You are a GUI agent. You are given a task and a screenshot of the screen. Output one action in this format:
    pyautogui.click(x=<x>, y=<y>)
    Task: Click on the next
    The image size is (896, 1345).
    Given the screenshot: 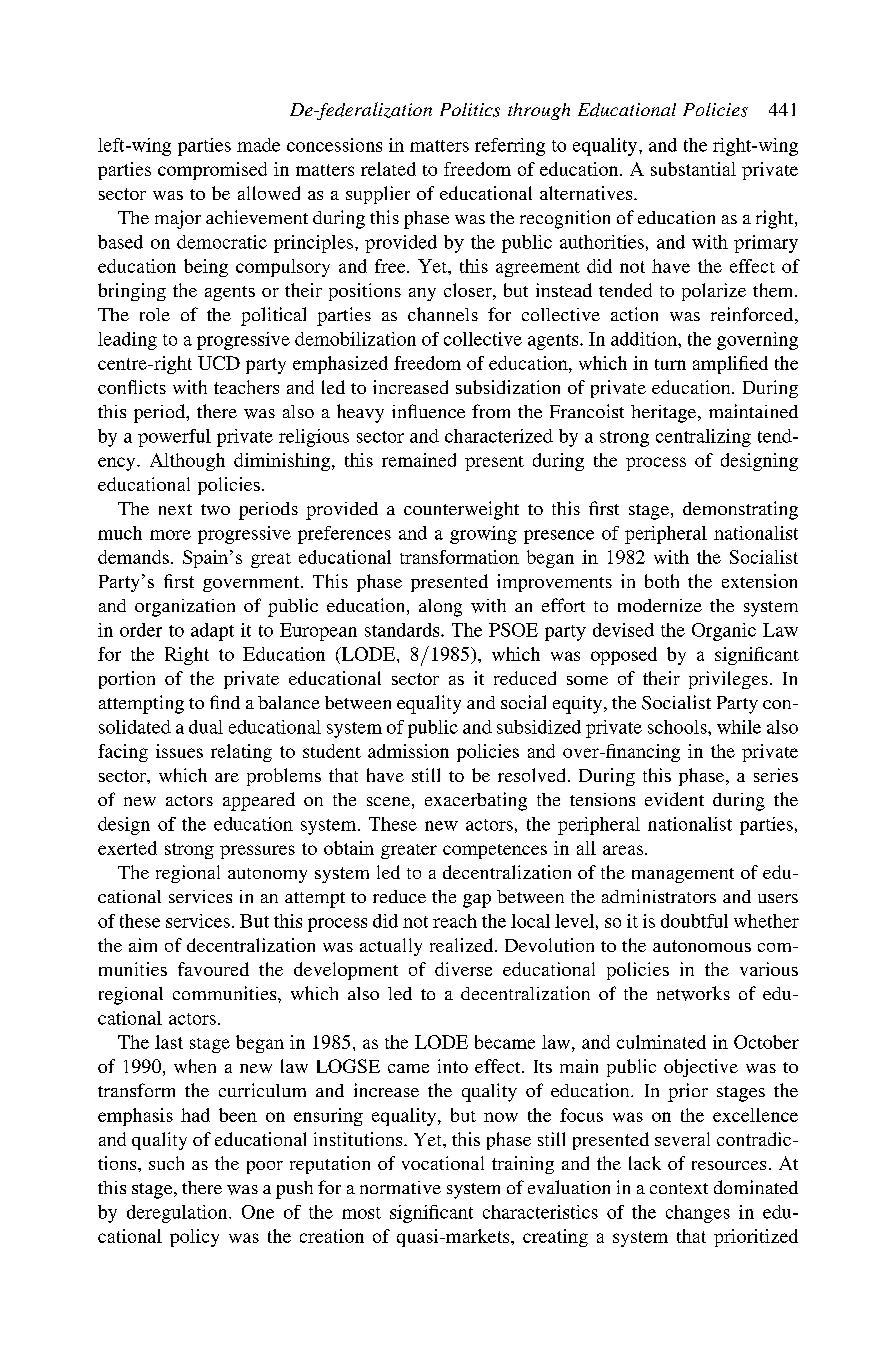 What is the action you would take?
    pyautogui.click(x=175, y=509)
